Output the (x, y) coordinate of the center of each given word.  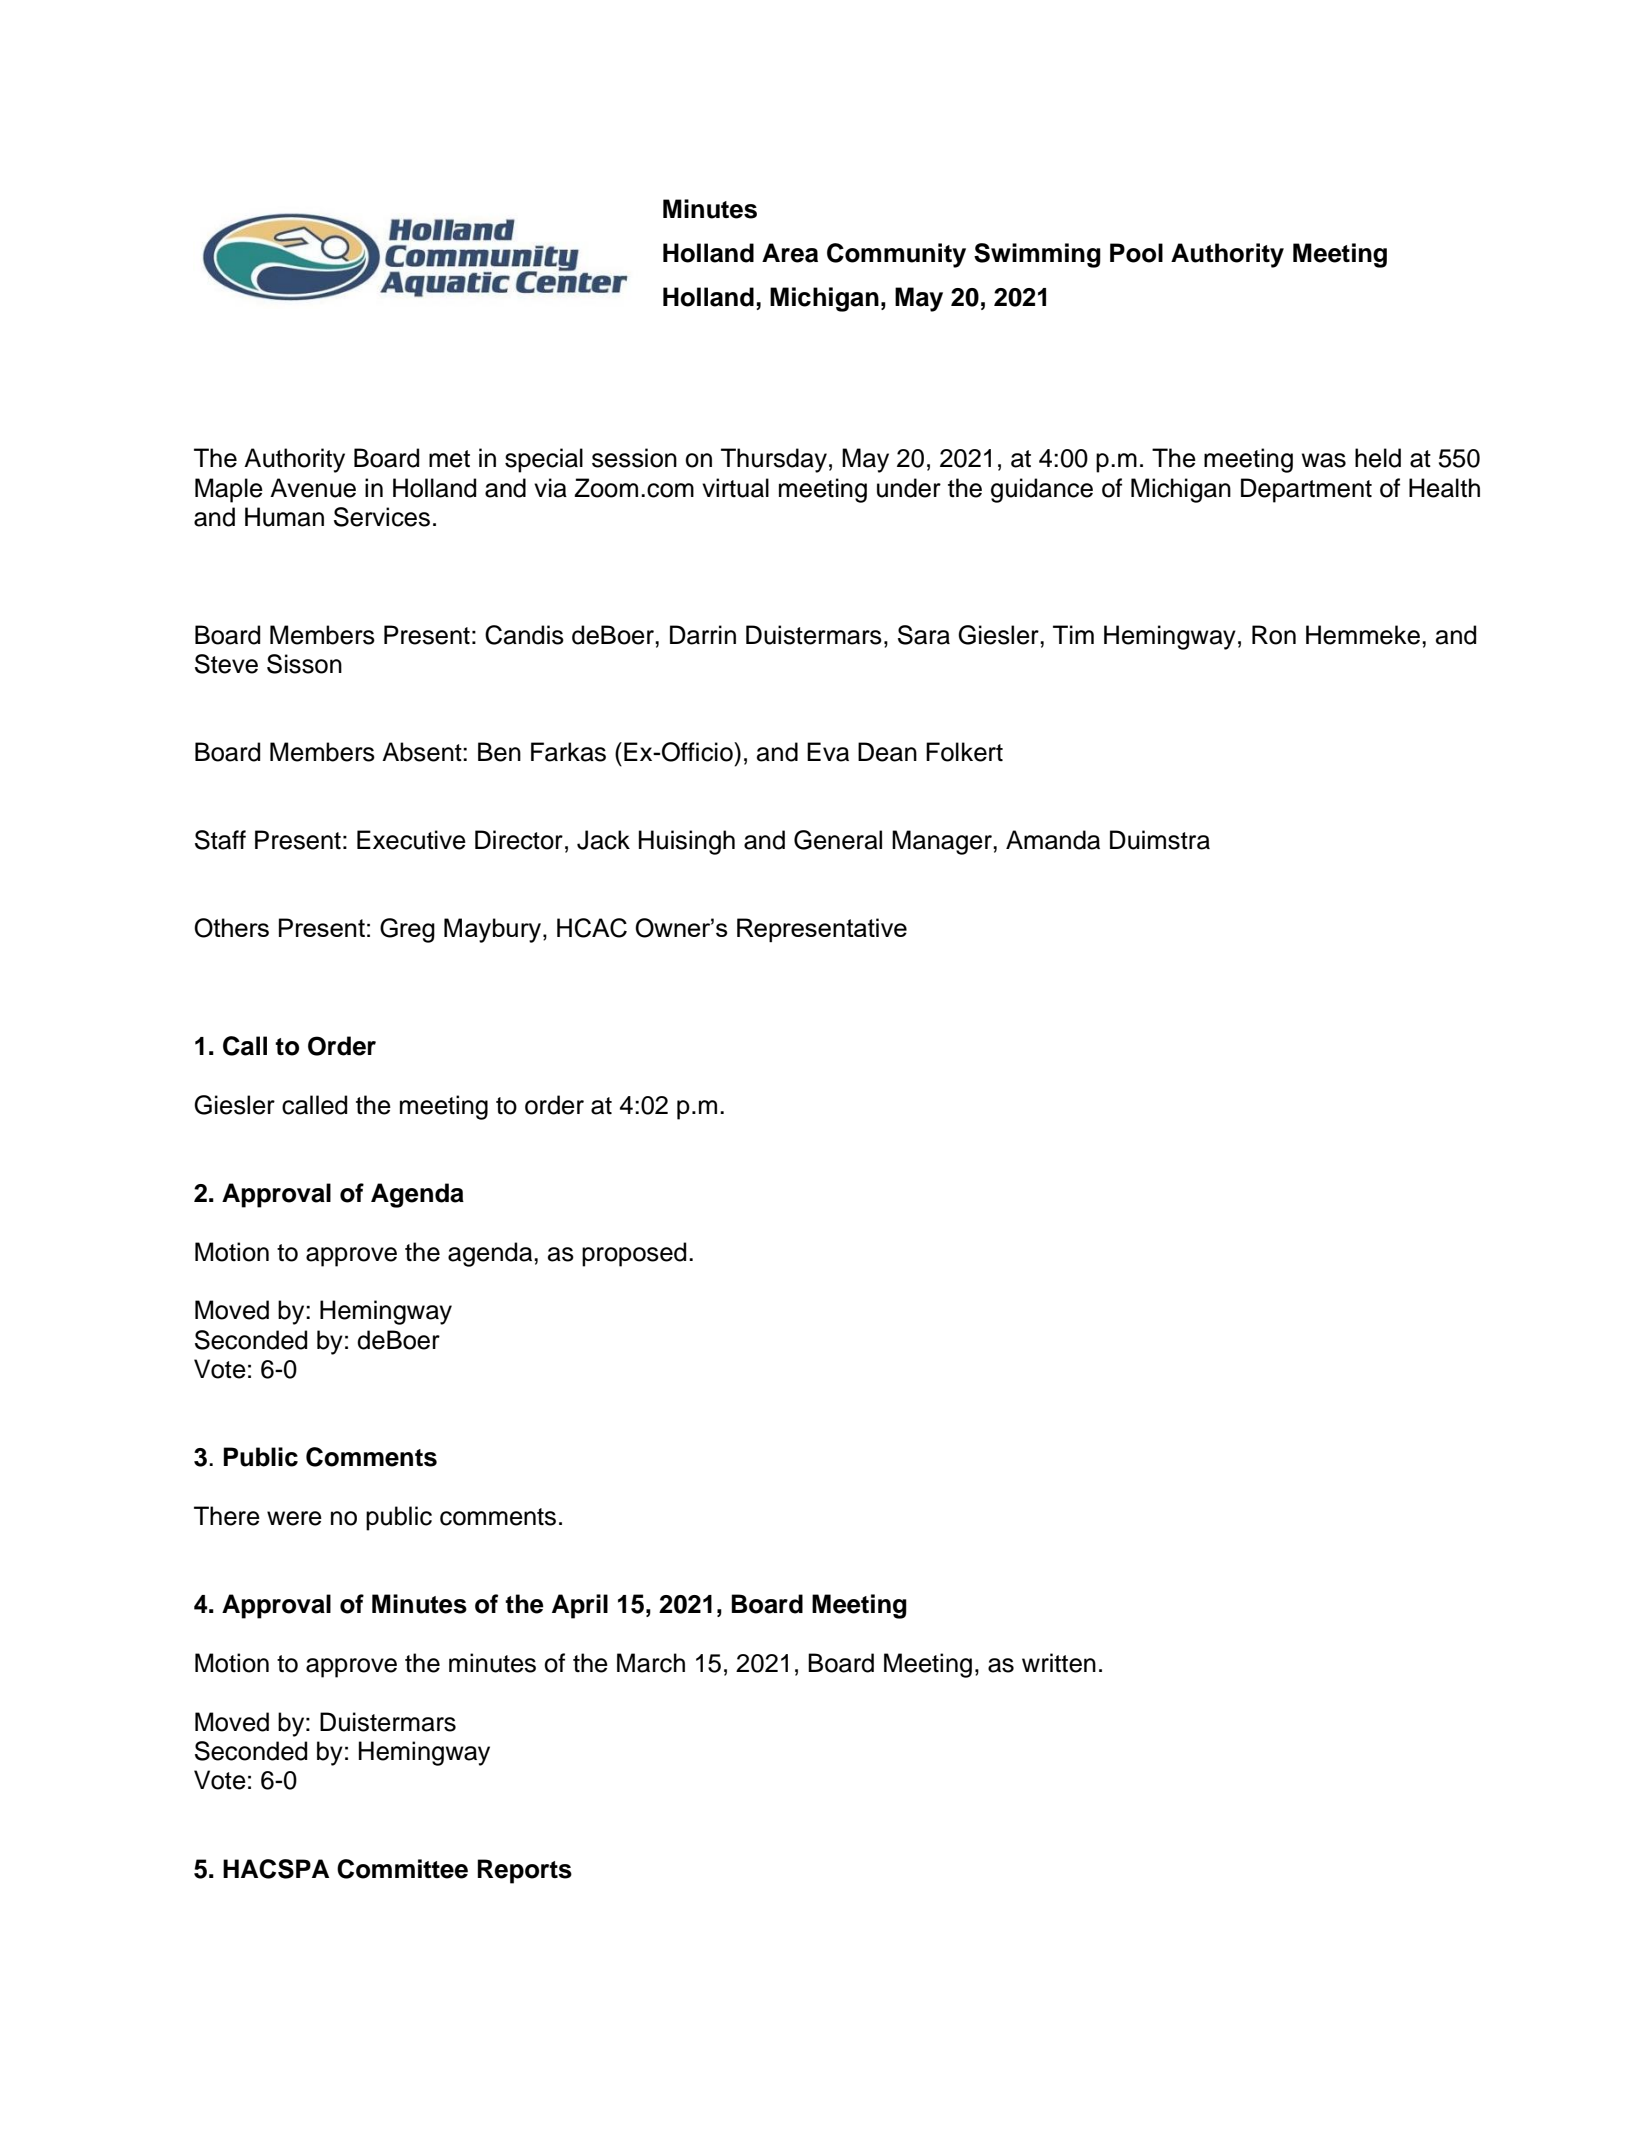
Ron (1274, 635)
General (838, 840)
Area (790, 253)
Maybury (492, 930)
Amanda (1053, 840)
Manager (943, 842)
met (449, 459)
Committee (402, 1869)
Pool (1136, 253)
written (1059, 1663)
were (294, 1518)
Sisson (304, 664)
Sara (924, 635)
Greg (407, 930)
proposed (634, 1254)
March (651, 1663)
